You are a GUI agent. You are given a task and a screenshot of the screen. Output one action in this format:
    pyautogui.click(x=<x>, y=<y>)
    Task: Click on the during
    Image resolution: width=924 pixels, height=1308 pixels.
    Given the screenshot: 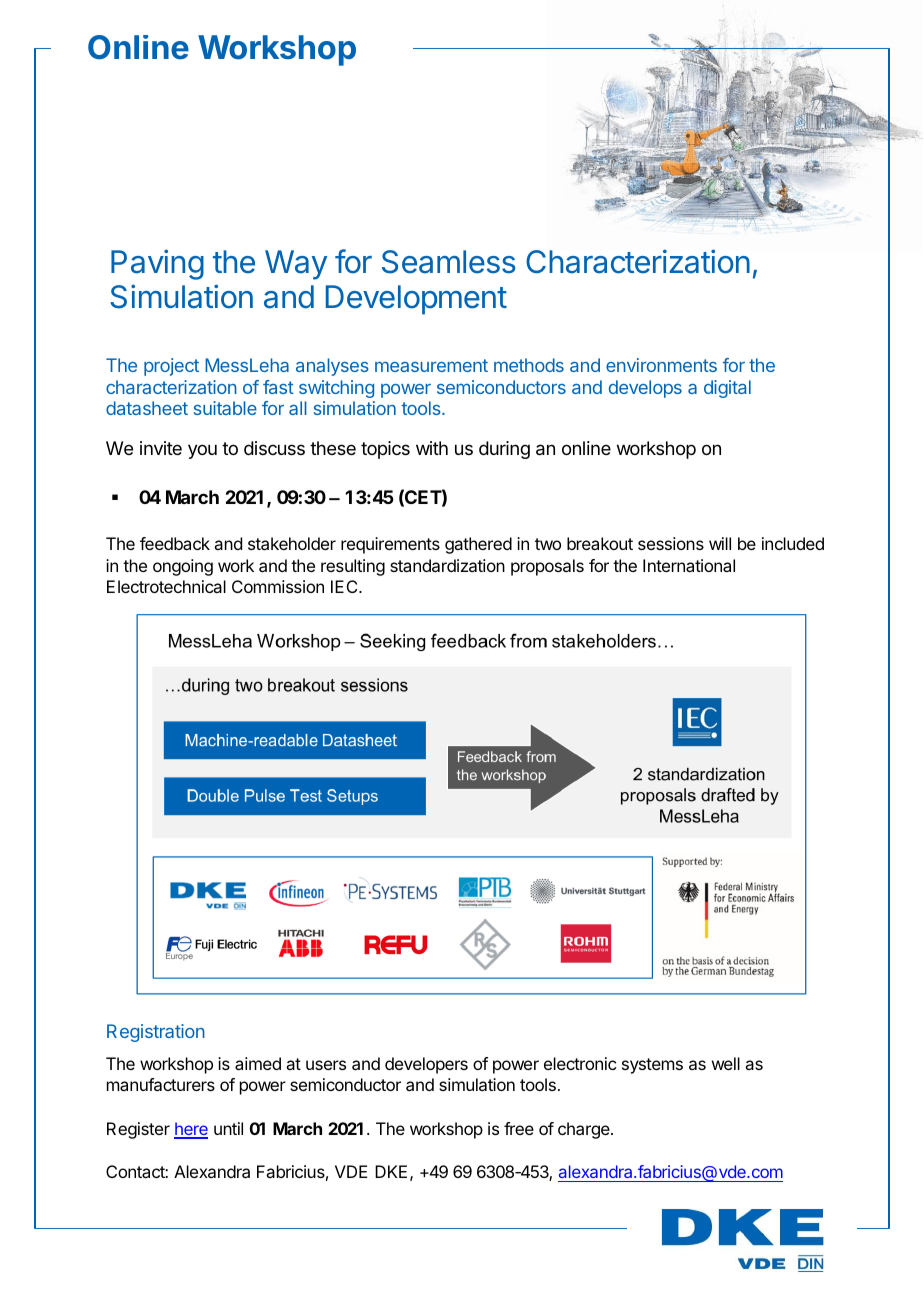 What is the action you would take?
    pyautogui.click(x=504, y=450)
